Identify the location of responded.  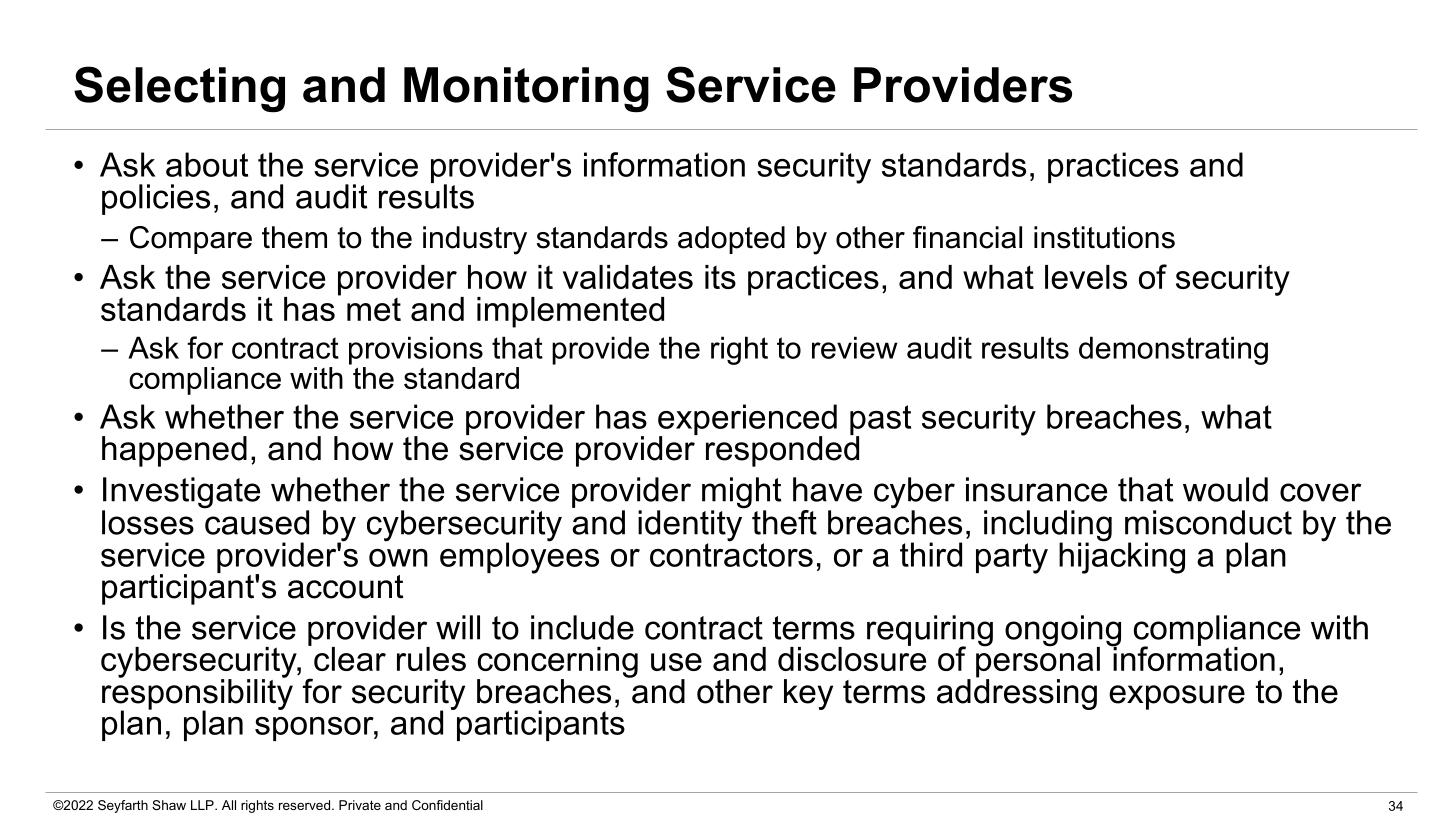
(782, 450).
